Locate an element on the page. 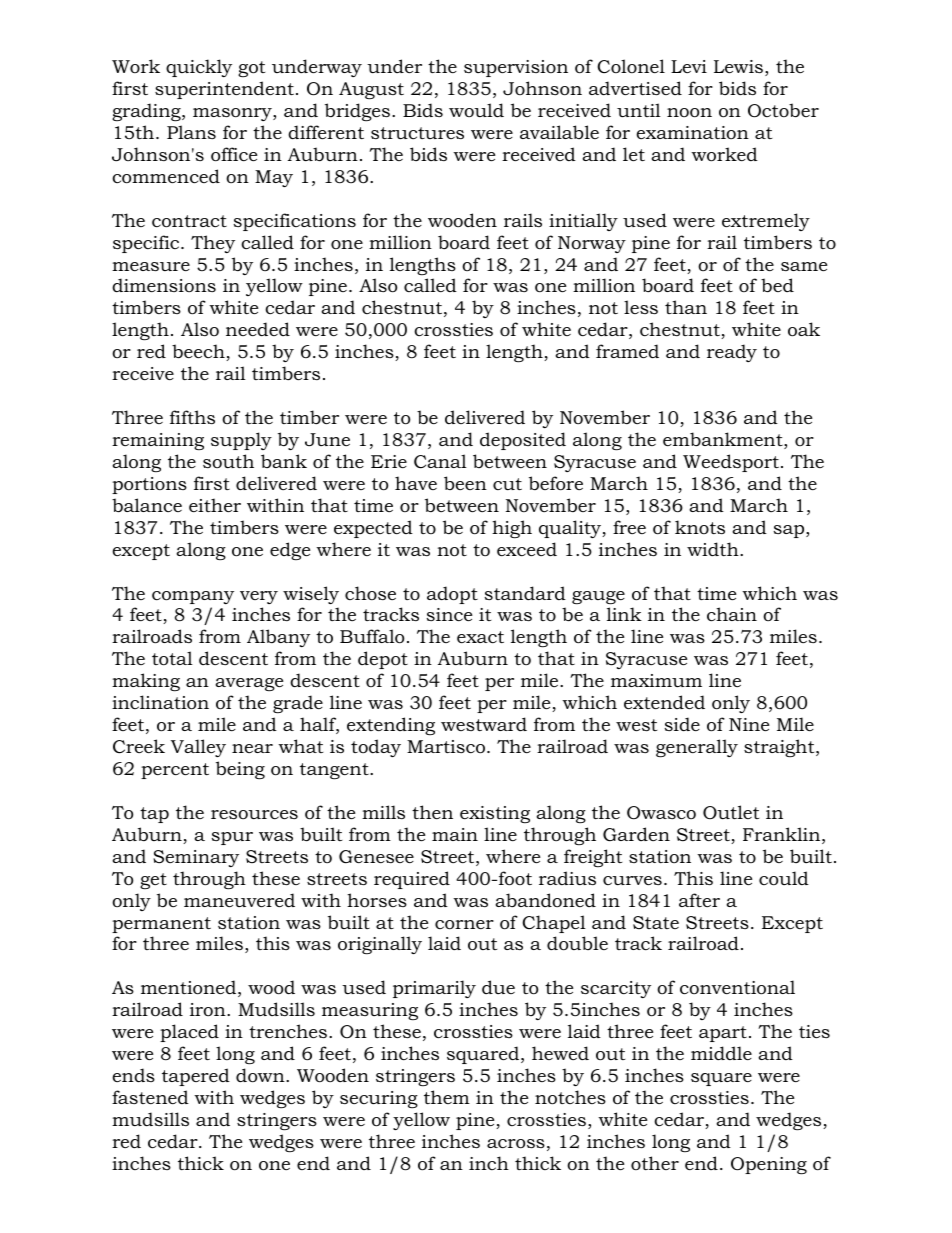  south is located at coordinates (228, 461).
